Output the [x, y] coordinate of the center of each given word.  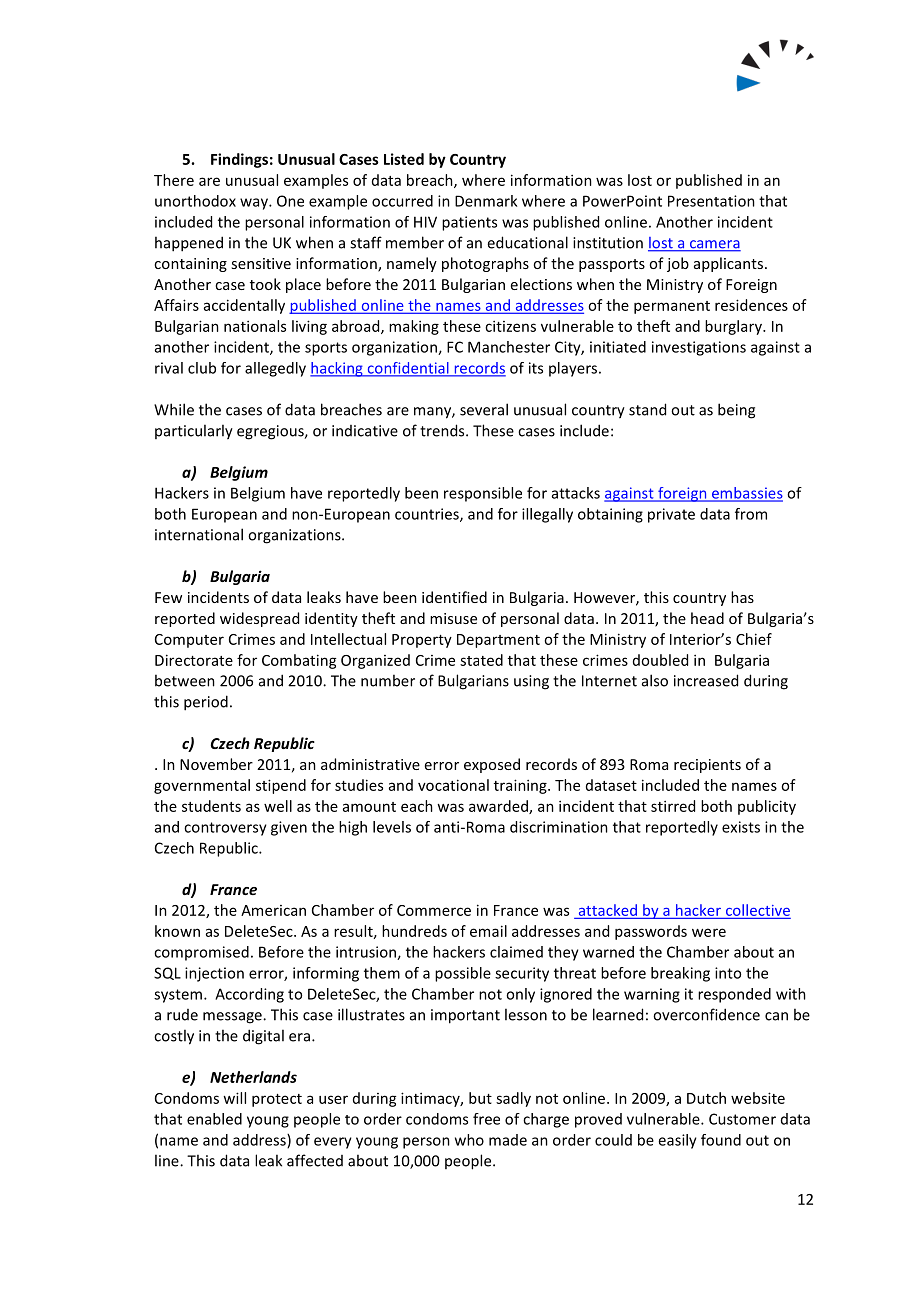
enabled [214, 1119]
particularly [194, 432]
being [736, 411]
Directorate [194, 660]
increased [706, 680]
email [488, 931]
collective [758, 910]
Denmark [486, 201]
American [273, 910]
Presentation [711, 201]
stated [481, 660]
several [484, 409]
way [255, 204]
